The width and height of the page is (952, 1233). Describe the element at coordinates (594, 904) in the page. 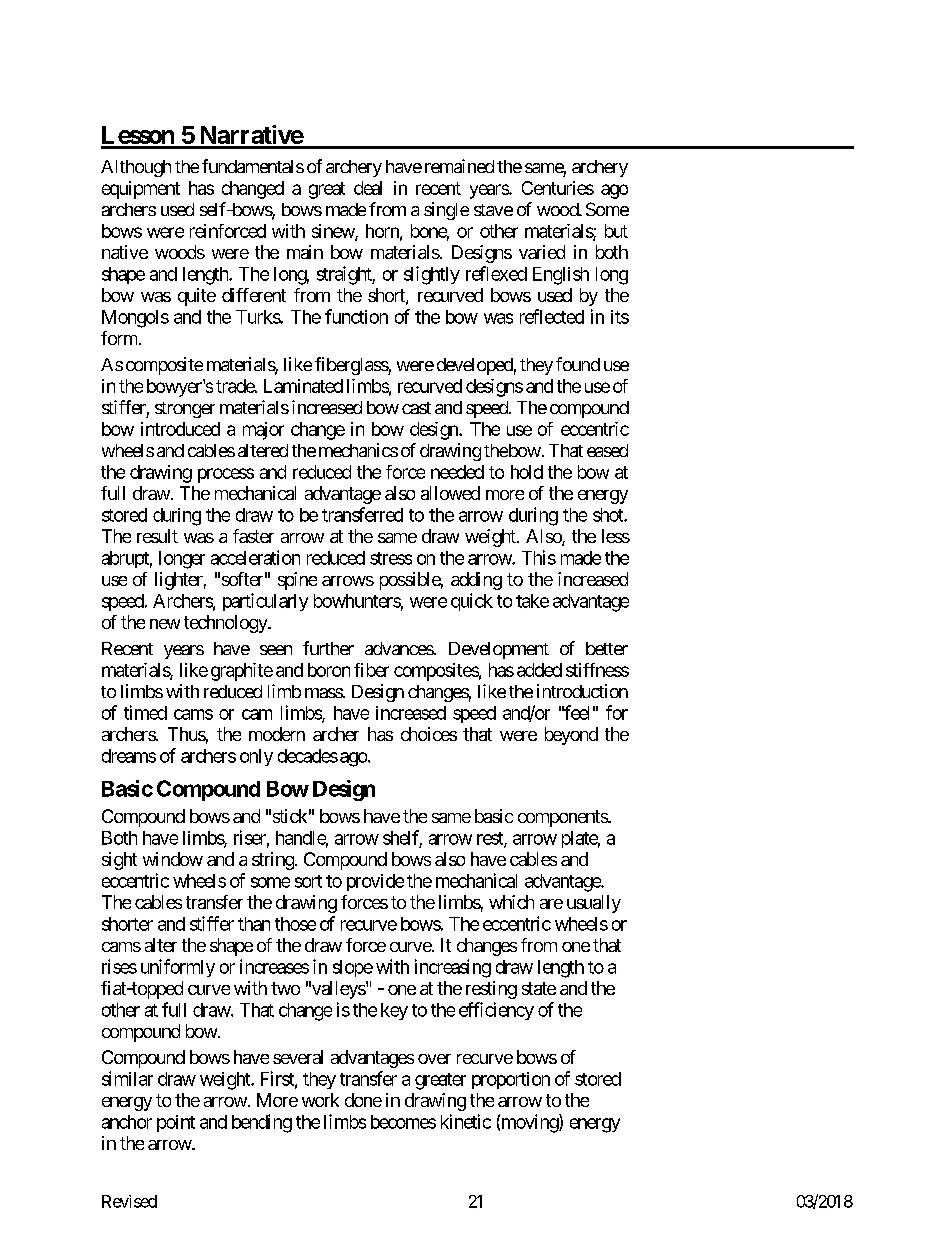

I see `usually` at that location.
